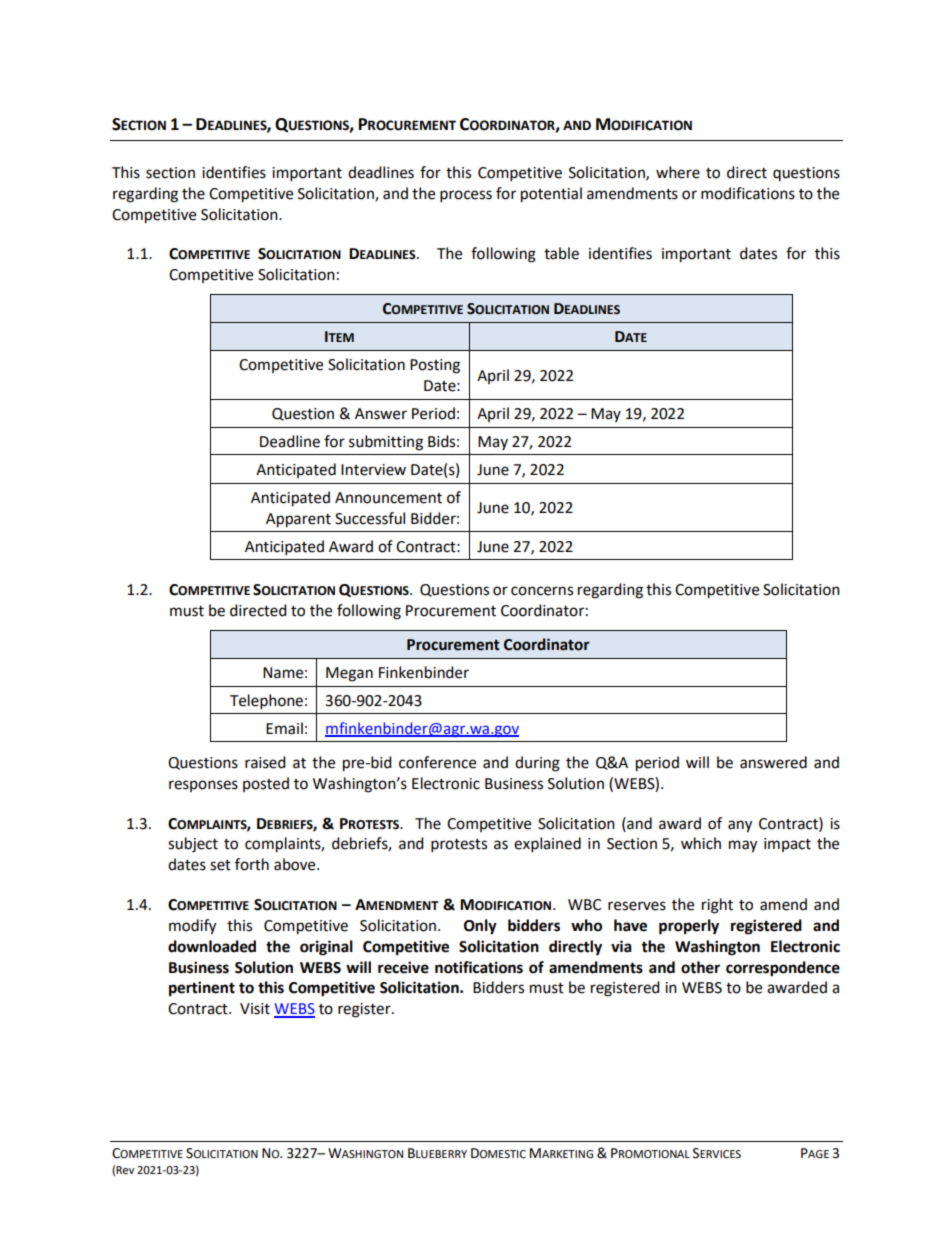 This screenshot has height=1233, width=952. What do you see at coordinates (298, 520) in the screenshot?
I see `Apparent` at bounding box center [298, 520].
